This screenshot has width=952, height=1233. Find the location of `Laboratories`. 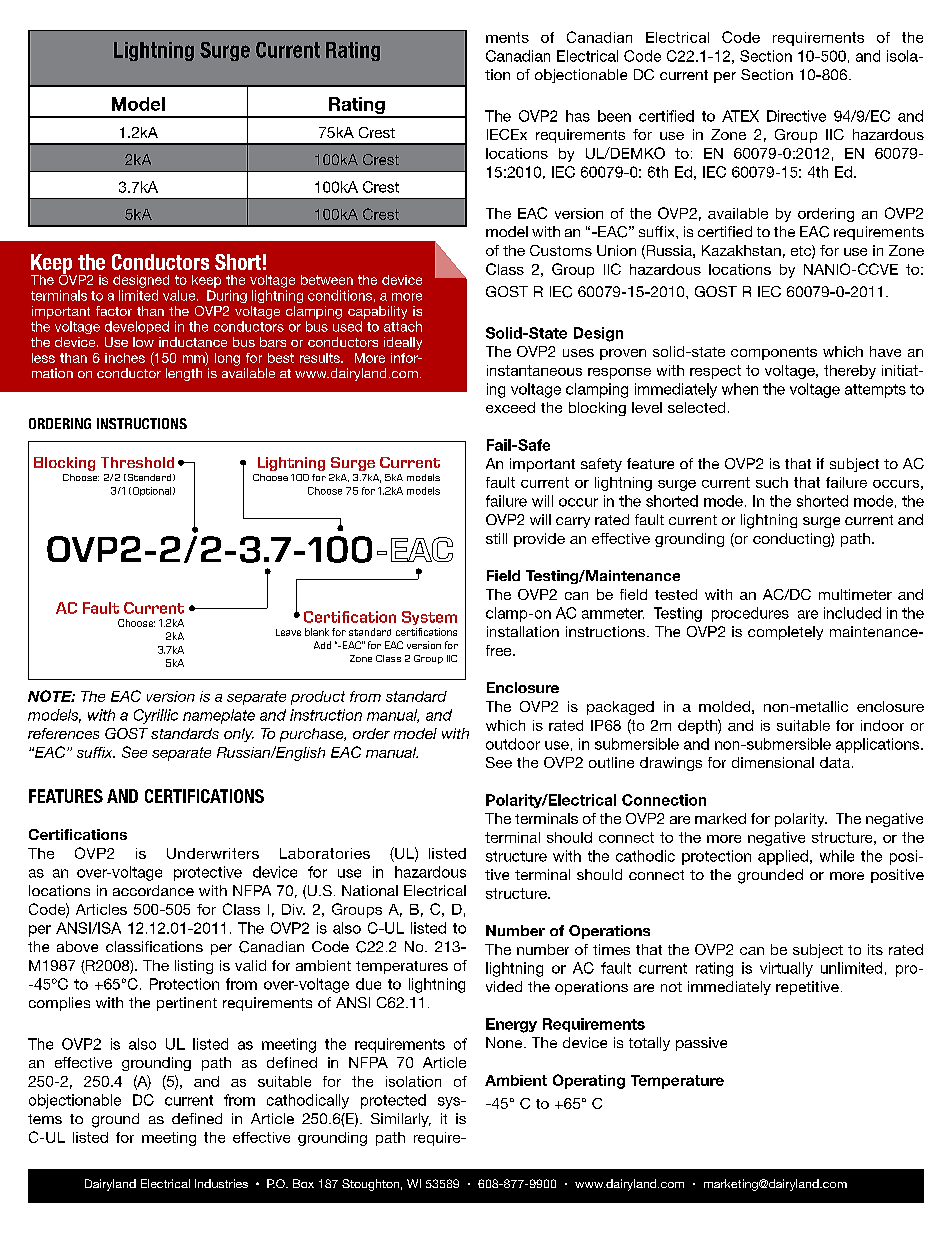

Laboratories is located at coordinates (325, 853).
